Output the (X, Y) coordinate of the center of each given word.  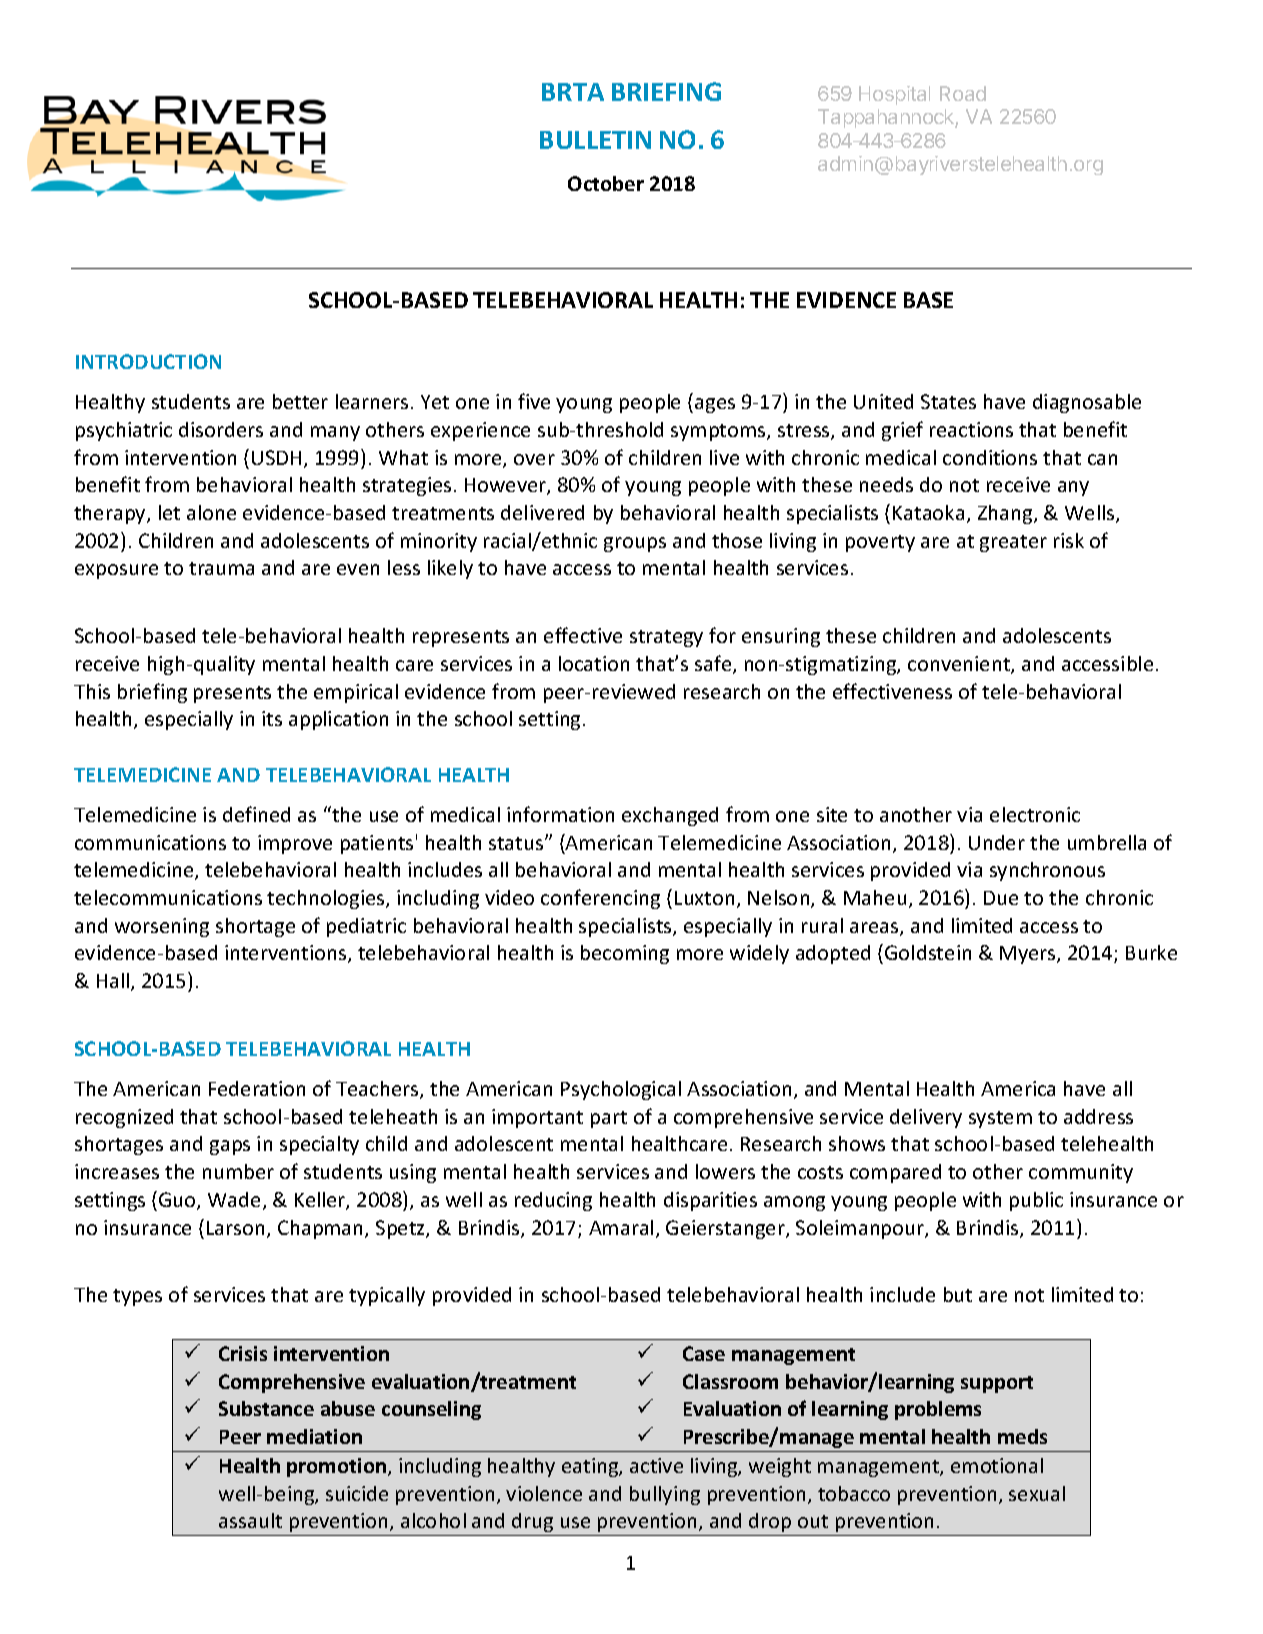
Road (963, 93)
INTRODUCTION (148, 361)
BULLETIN (595, 140)
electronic (1035, 814)
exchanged (670, 816)
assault (250, 1520)
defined (256, 814)
